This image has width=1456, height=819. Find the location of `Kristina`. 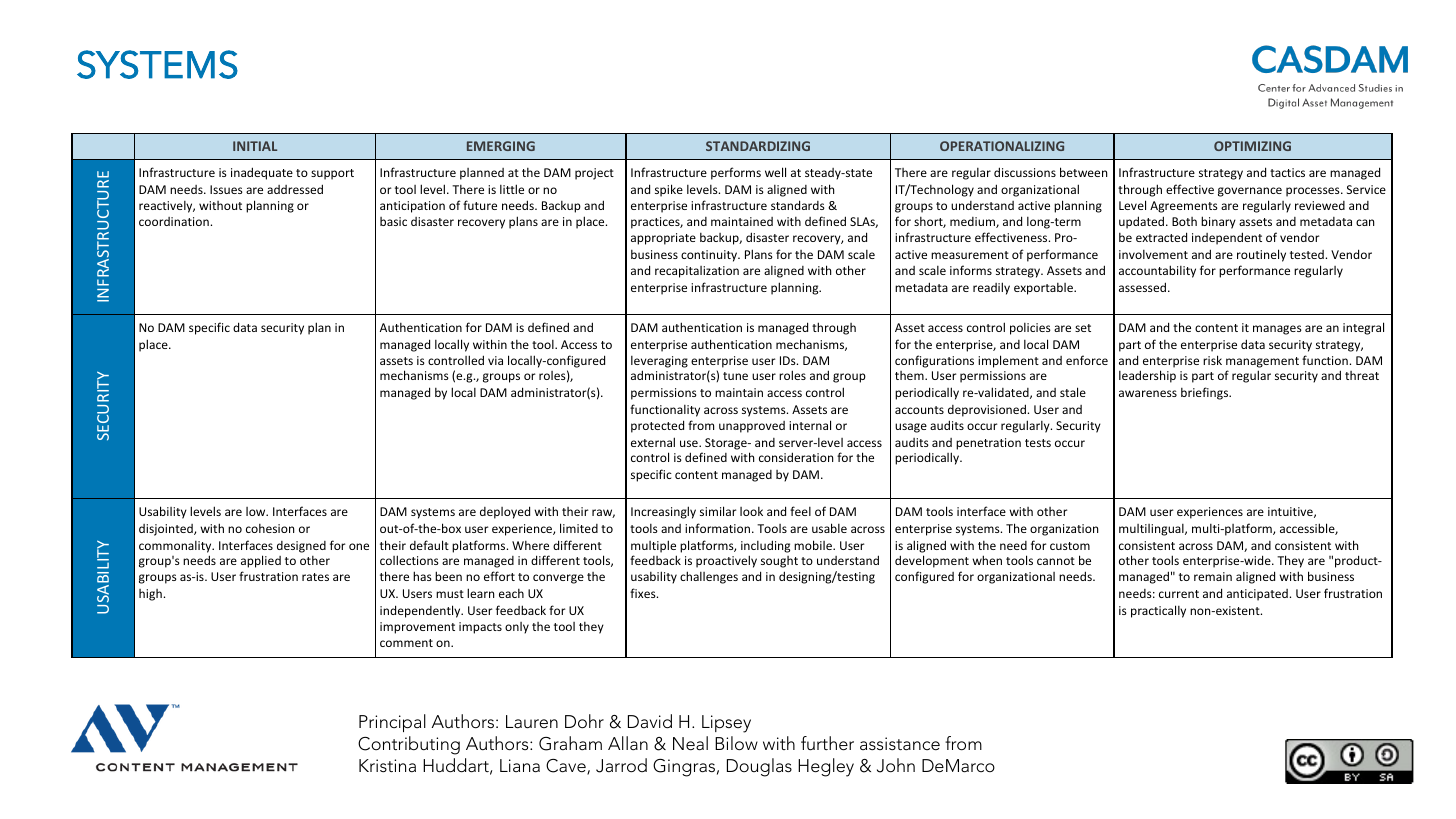

Kristina is located at coordinates (387, 765).
